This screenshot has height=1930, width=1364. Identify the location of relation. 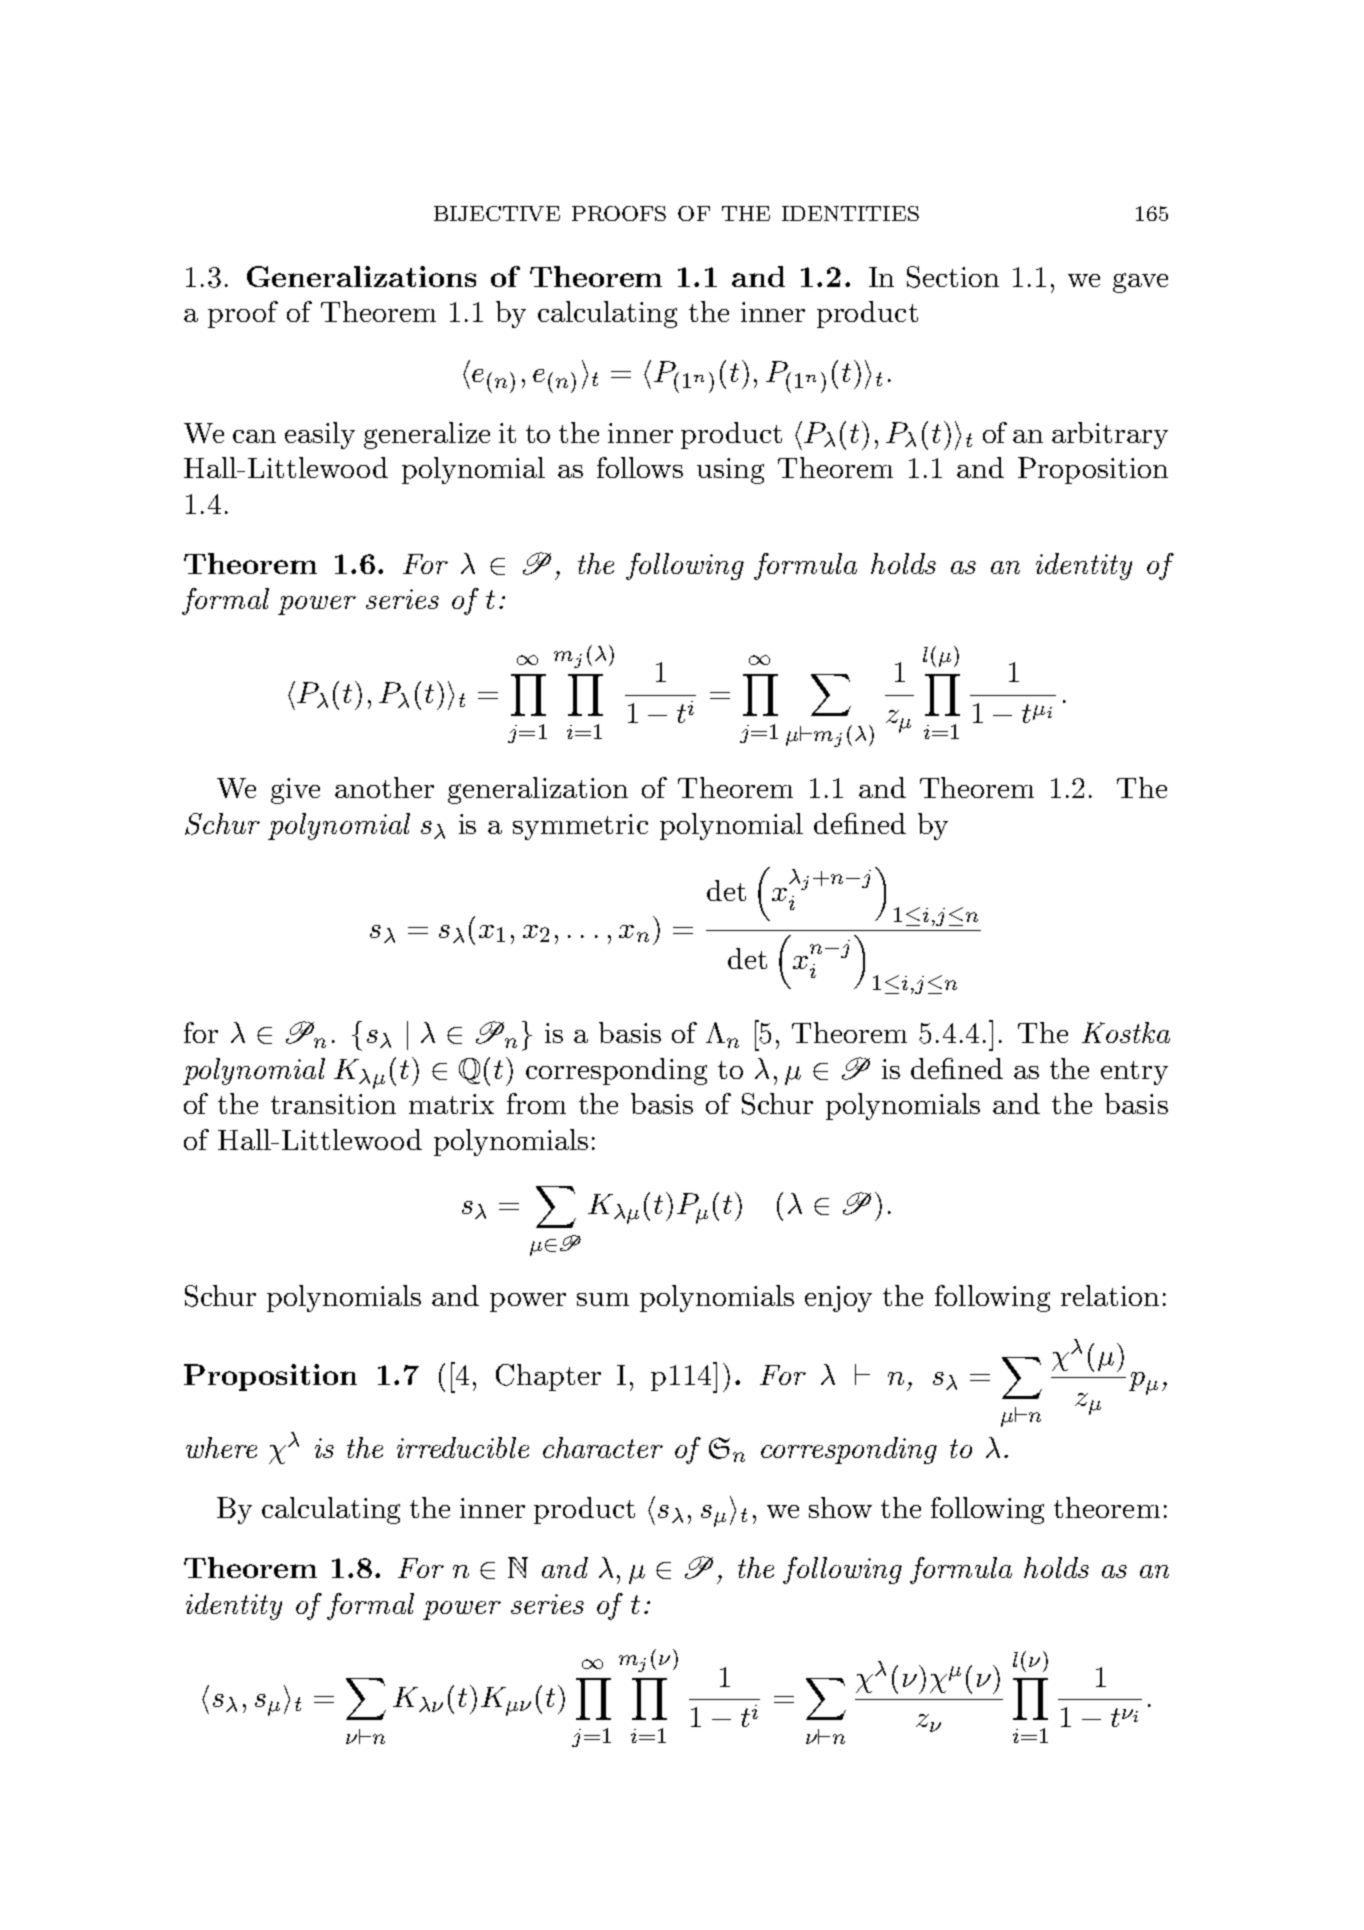
(1110, 1295).
